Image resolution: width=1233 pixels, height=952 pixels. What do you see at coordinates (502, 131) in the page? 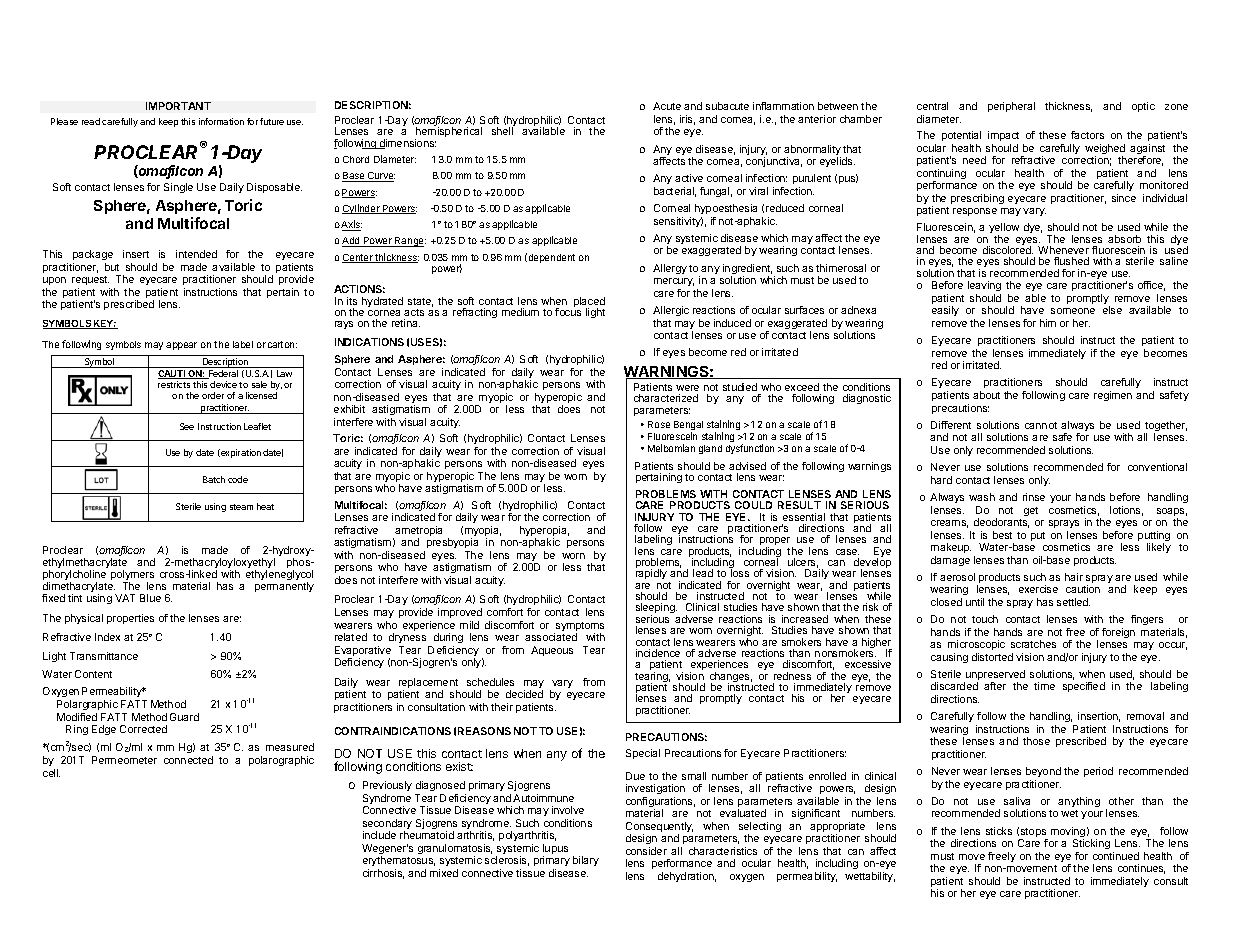
I see `shell` at bounding box center [502, 131].
